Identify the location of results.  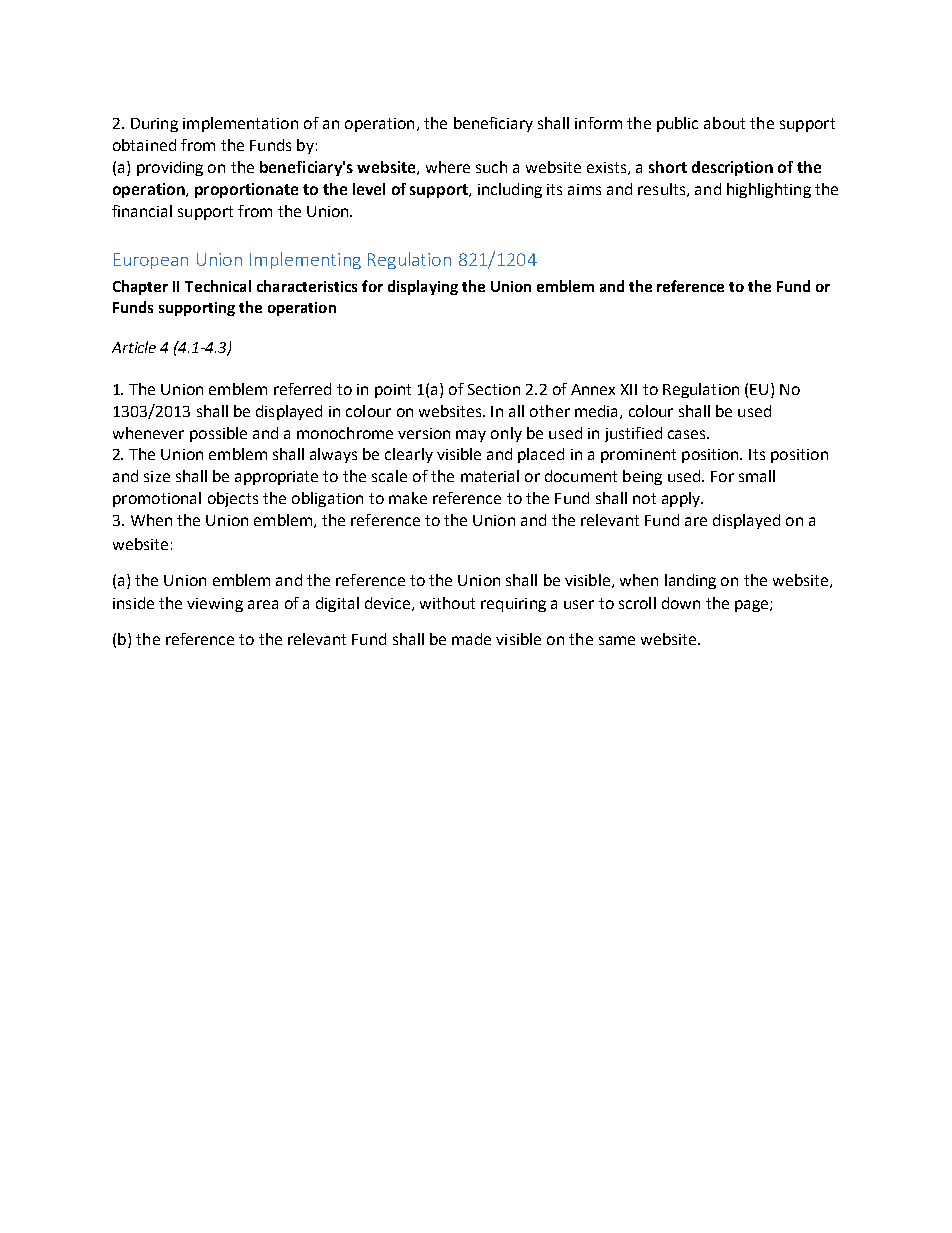
(663, 190).
